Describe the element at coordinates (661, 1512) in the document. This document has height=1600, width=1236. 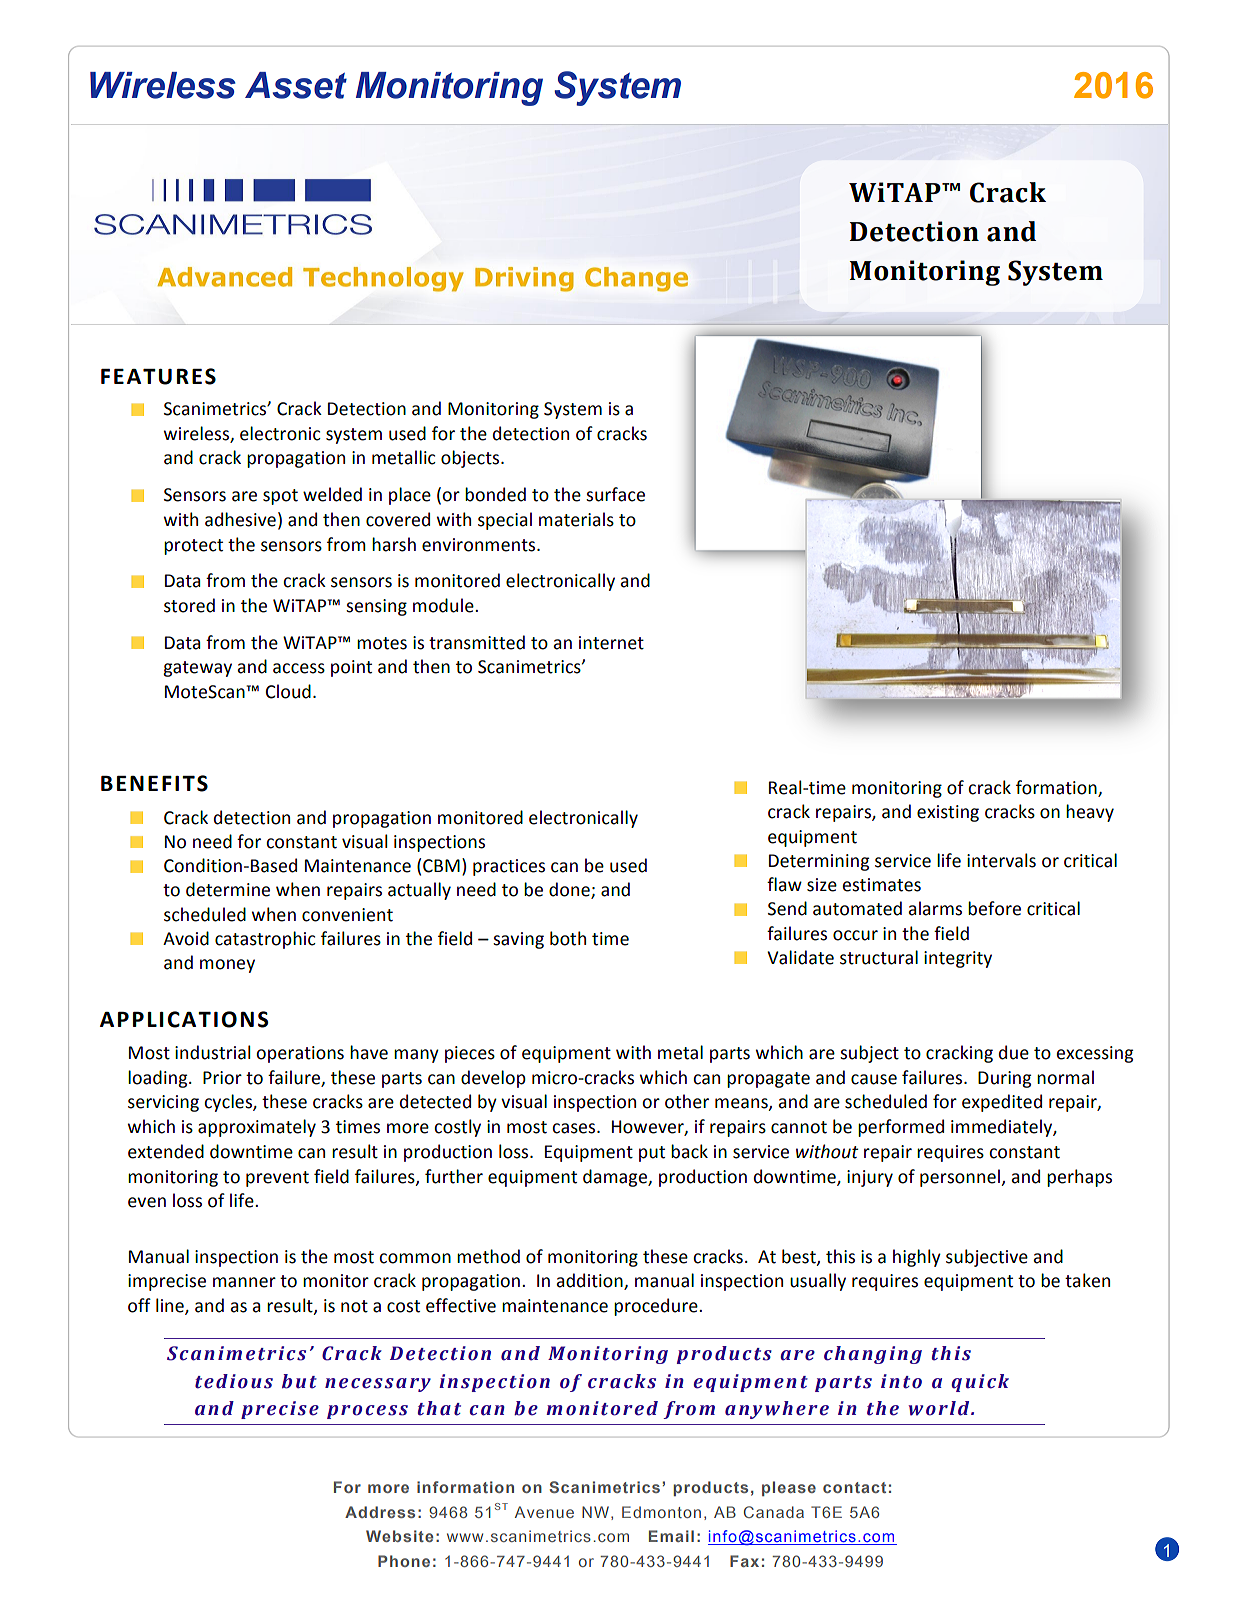
I see `Edmonton` at that location.
